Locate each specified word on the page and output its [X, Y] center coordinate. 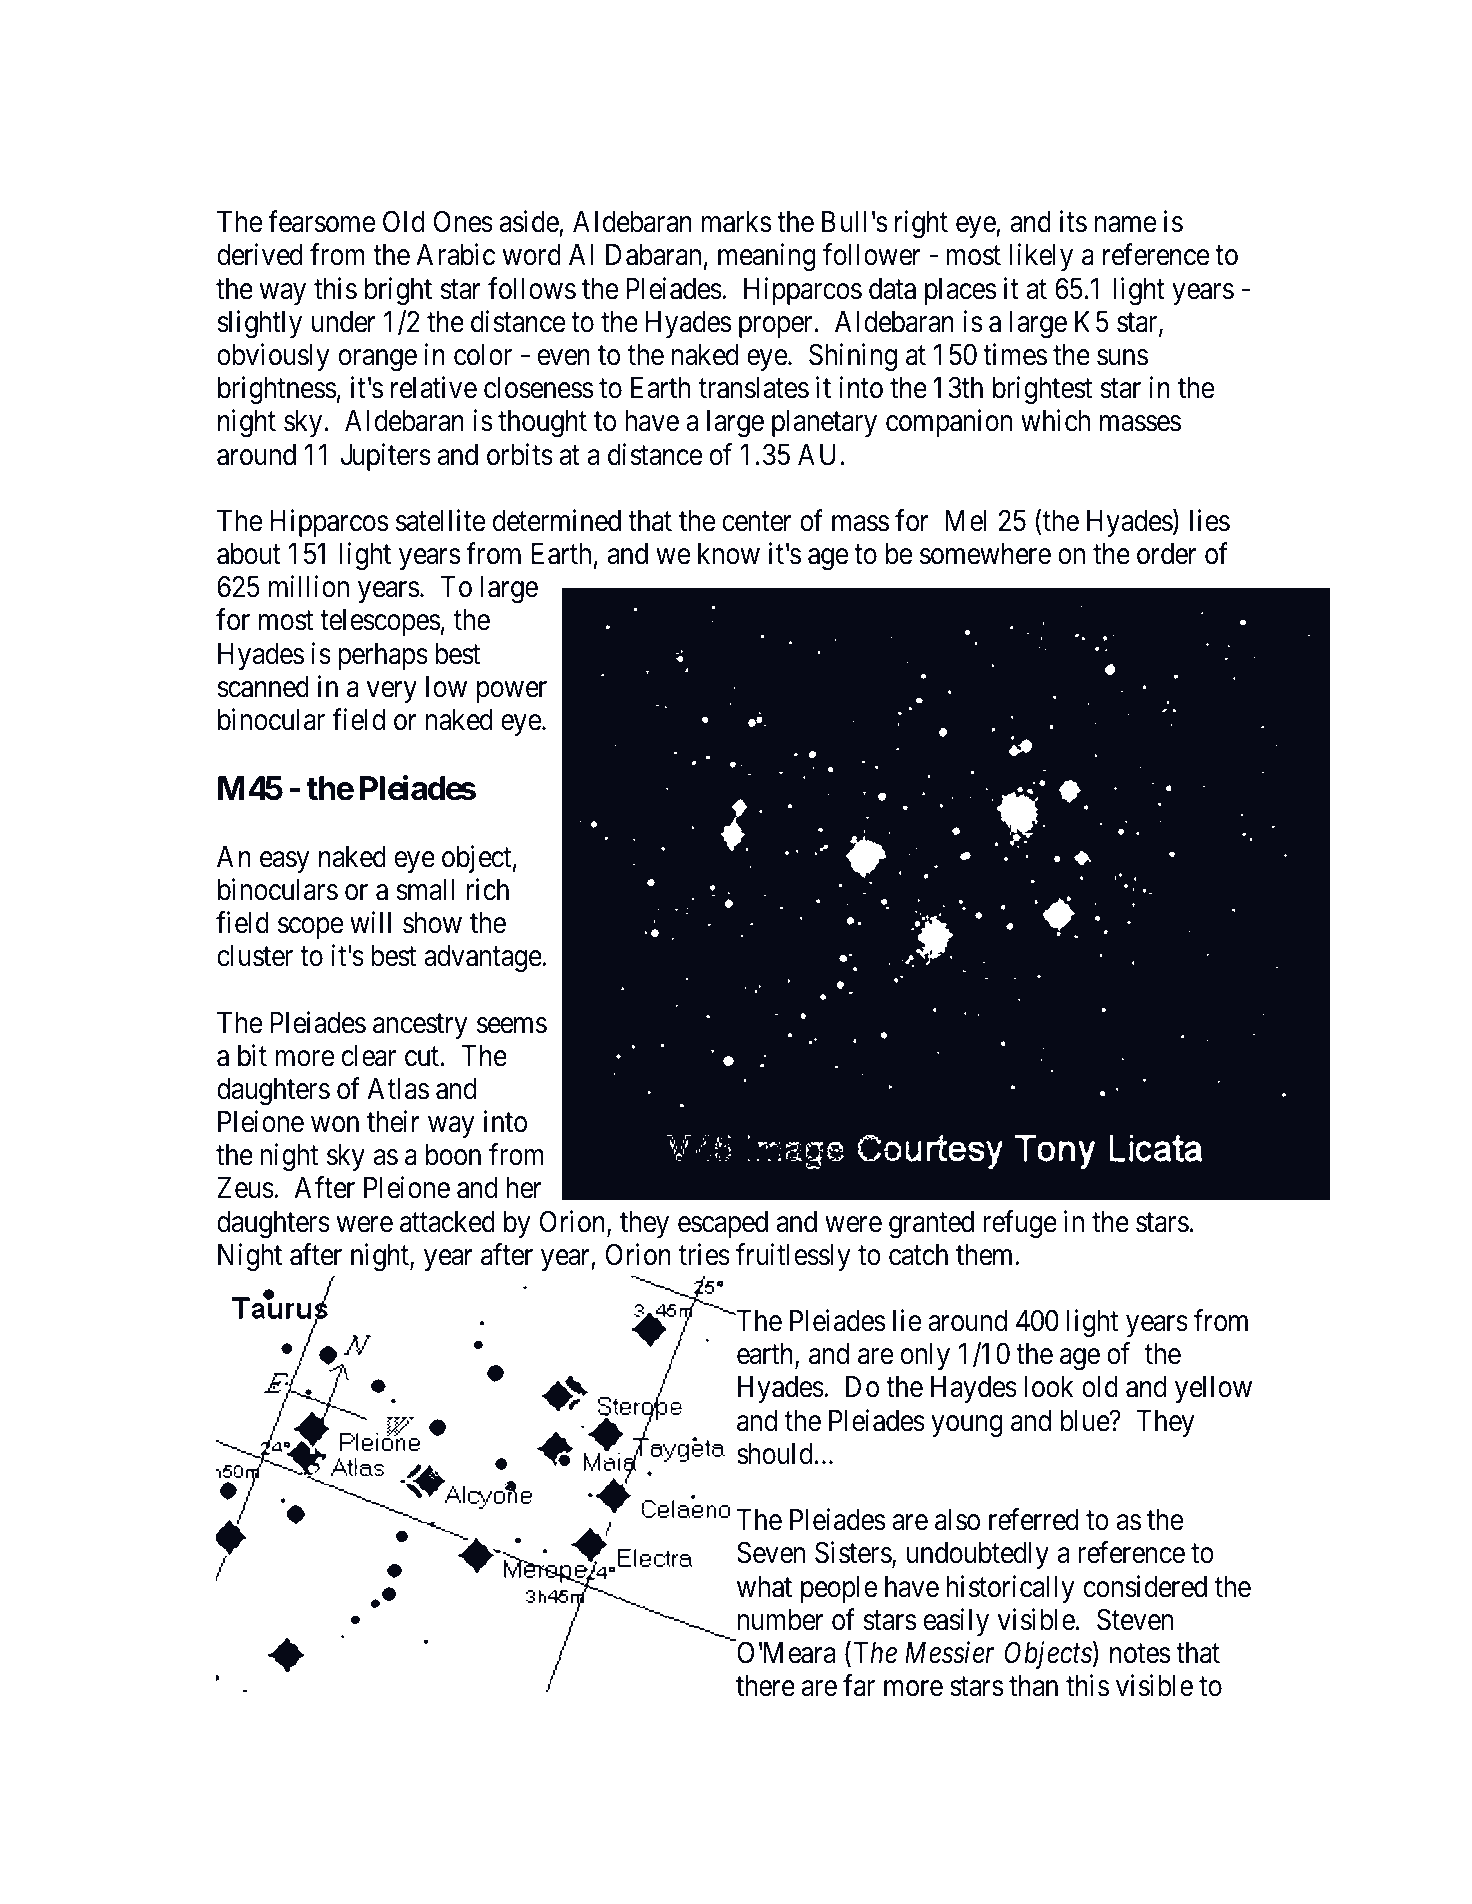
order [1167, 554]
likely [1041, 257]
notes [1140, 1654]
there [765, 1686]
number [781, 1620]
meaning [767, 257]
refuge [1020, 1224]
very [392, 692]
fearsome [321, 222]
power [512, 692]
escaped [723, 1224]
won [335, 1125]
